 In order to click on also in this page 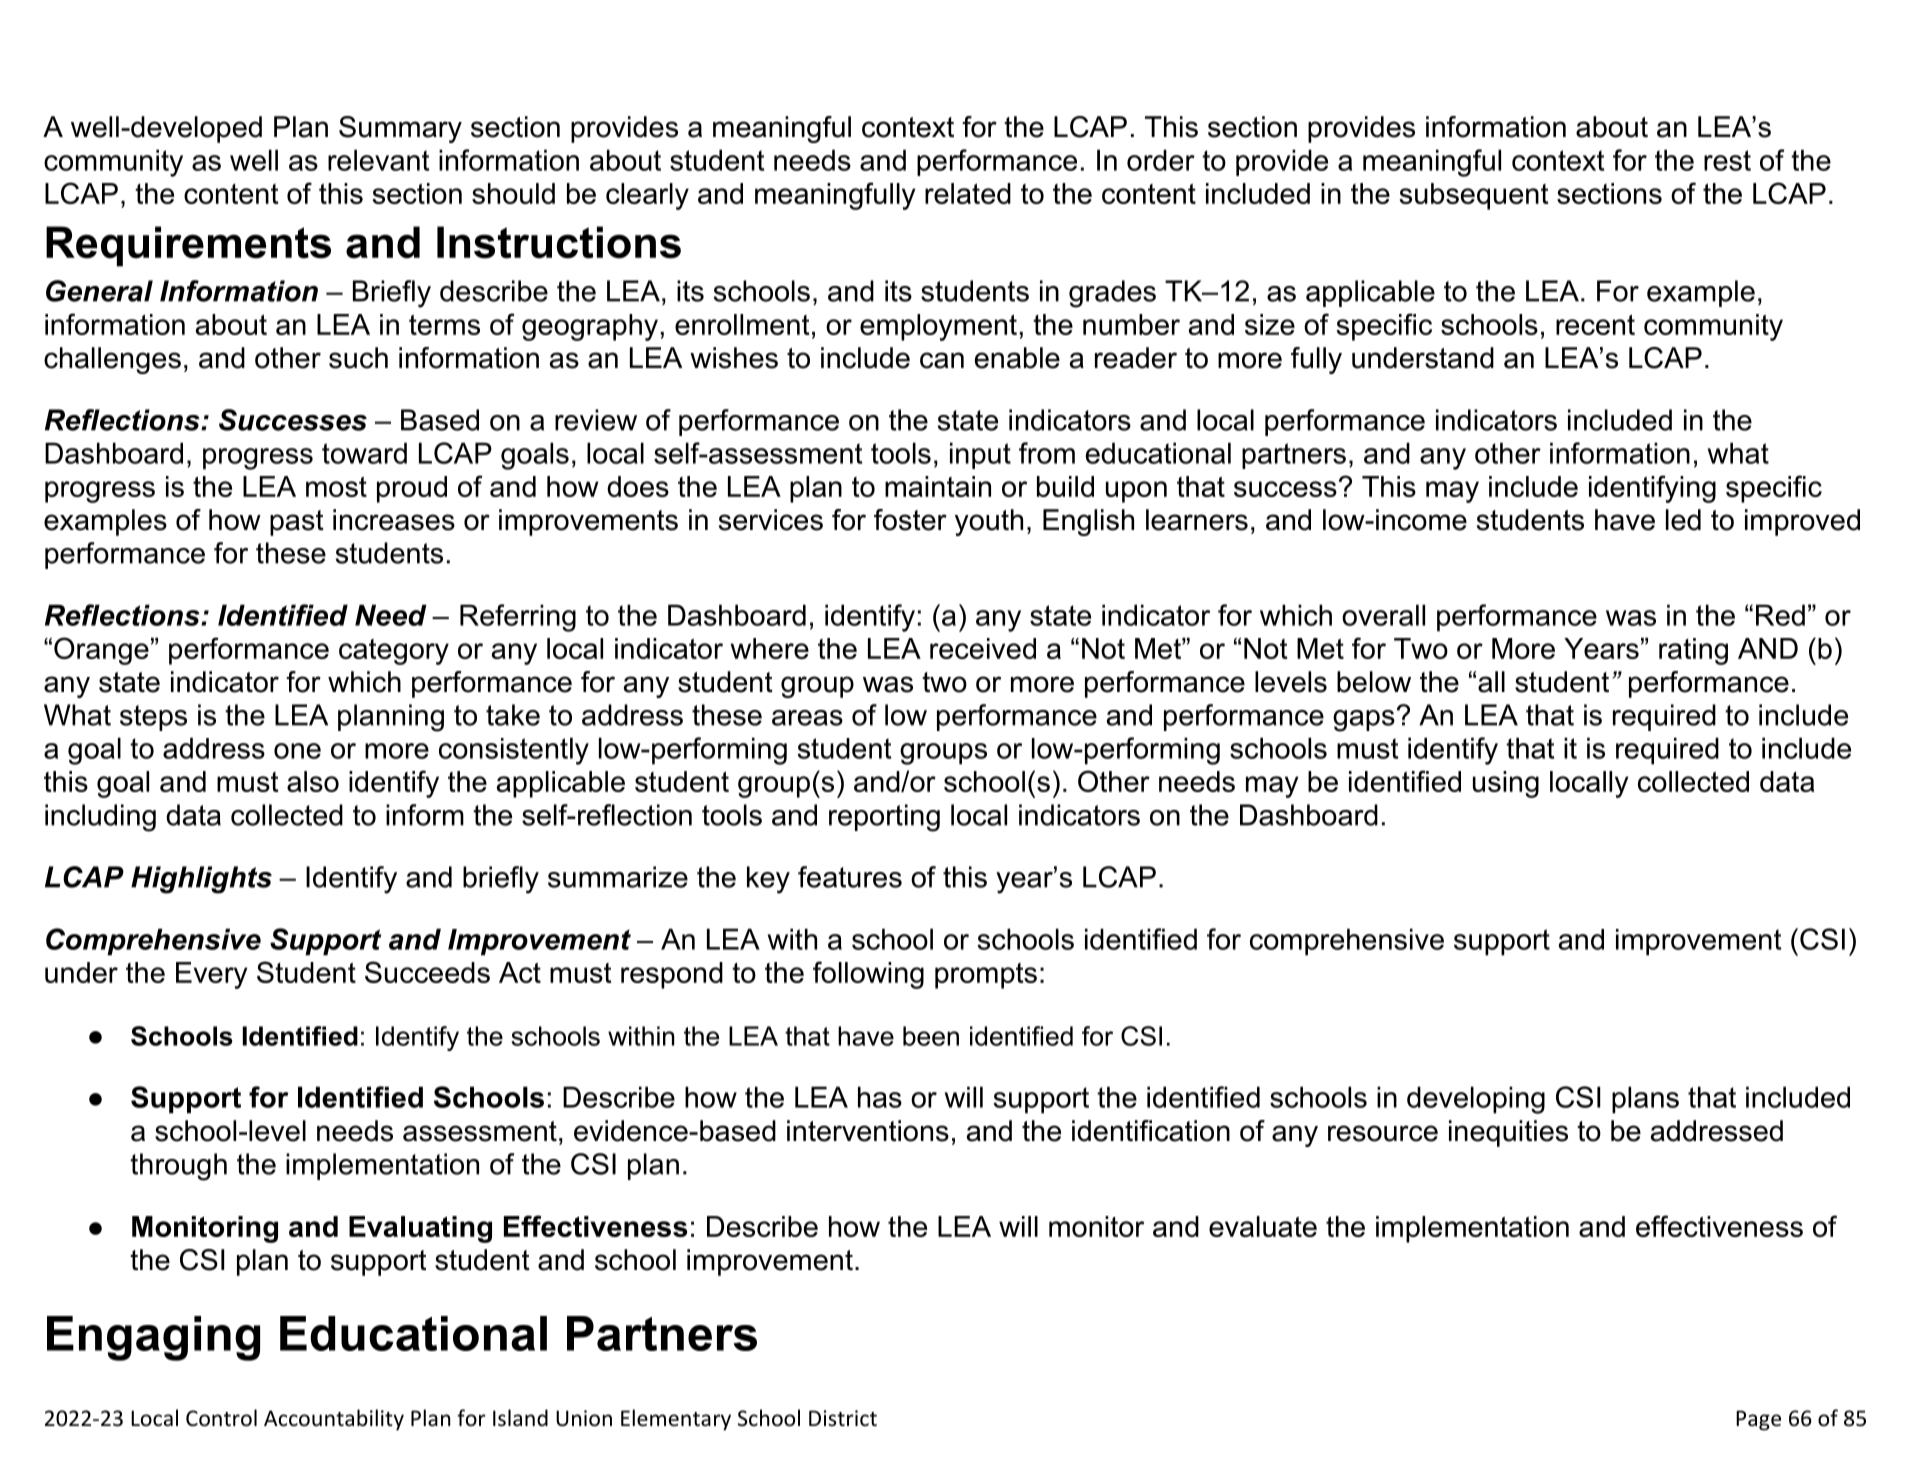, I will do `click(313, 781)`.
